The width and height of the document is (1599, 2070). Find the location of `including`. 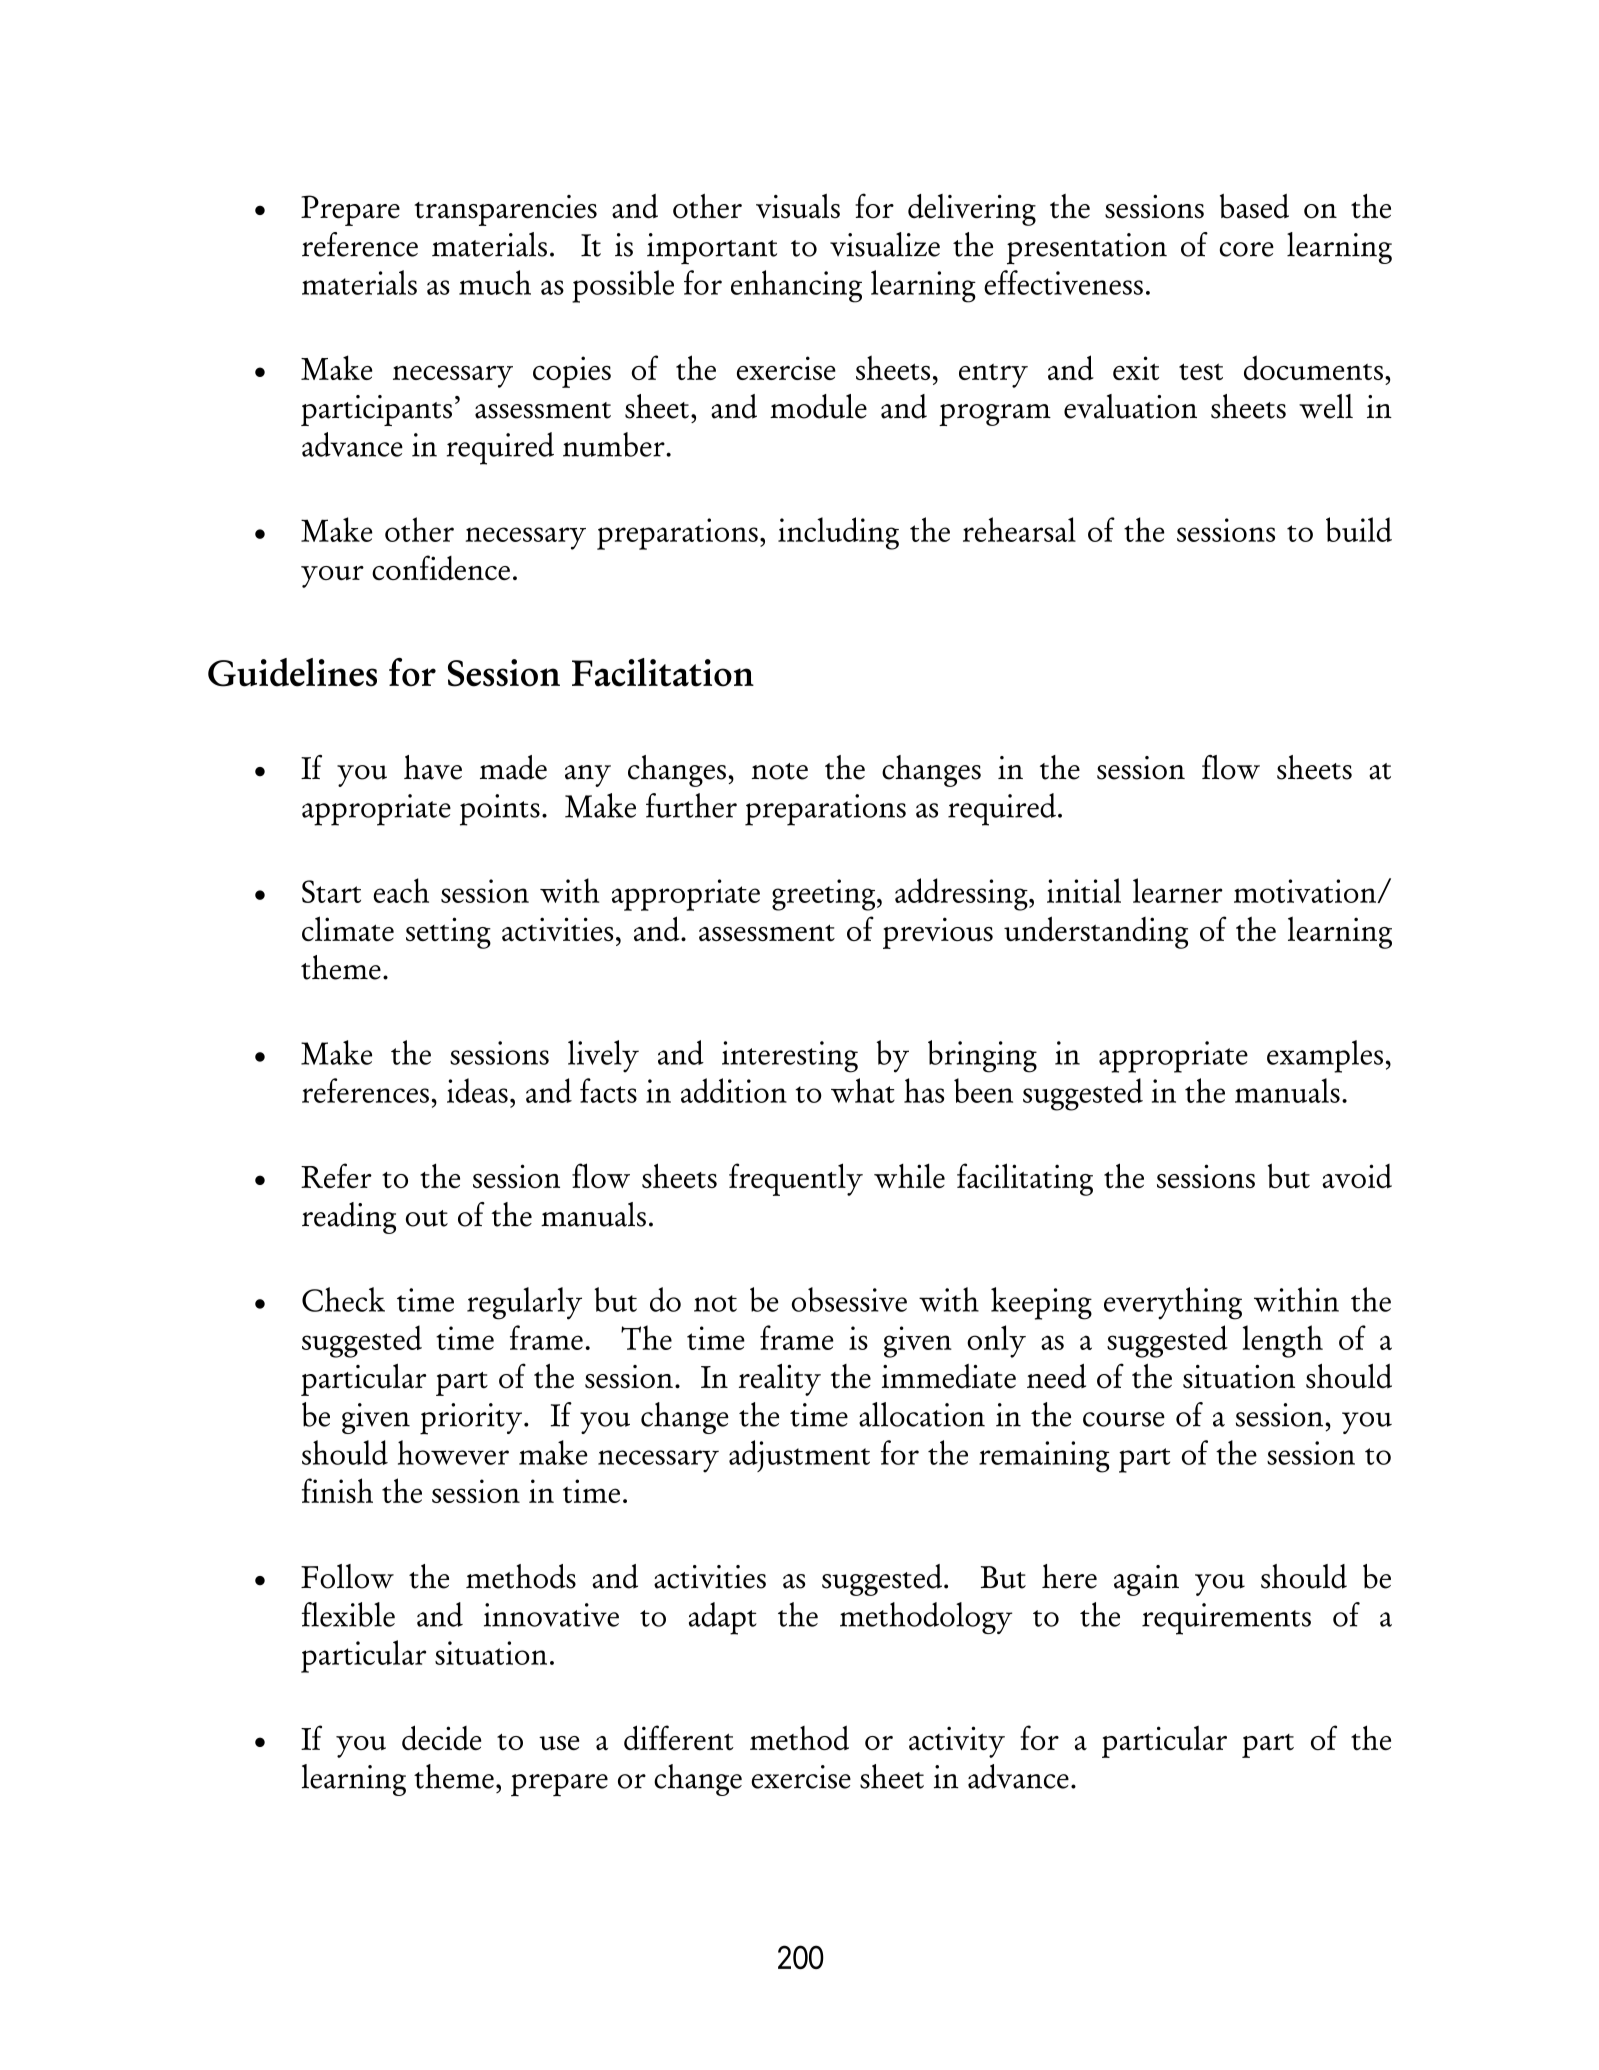

including is located at coordinates (838, 533).
